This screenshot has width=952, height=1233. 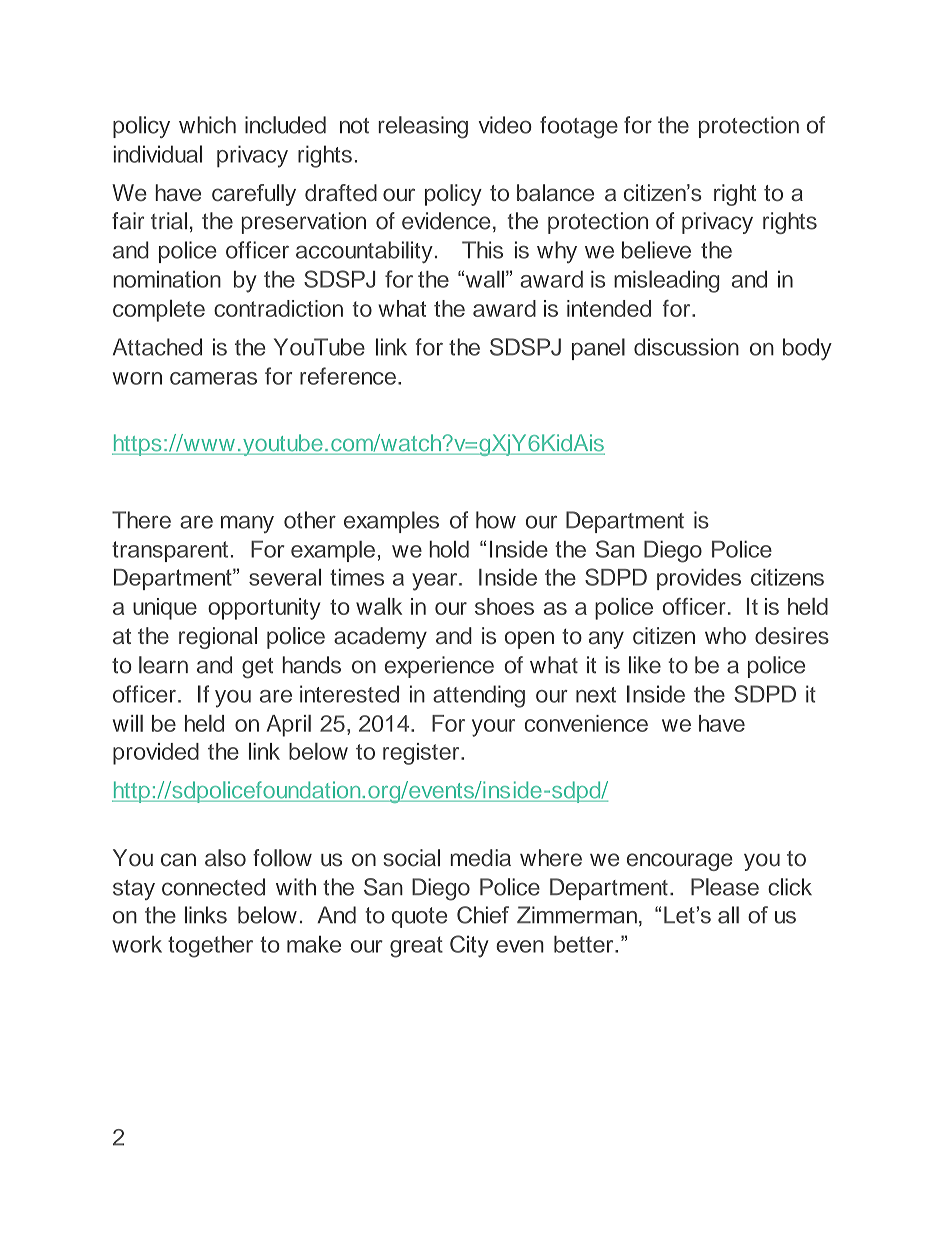 What do you see at coordinates (247, 524) in the screenshot?
I see `many` at bounding box center [247, 524].
